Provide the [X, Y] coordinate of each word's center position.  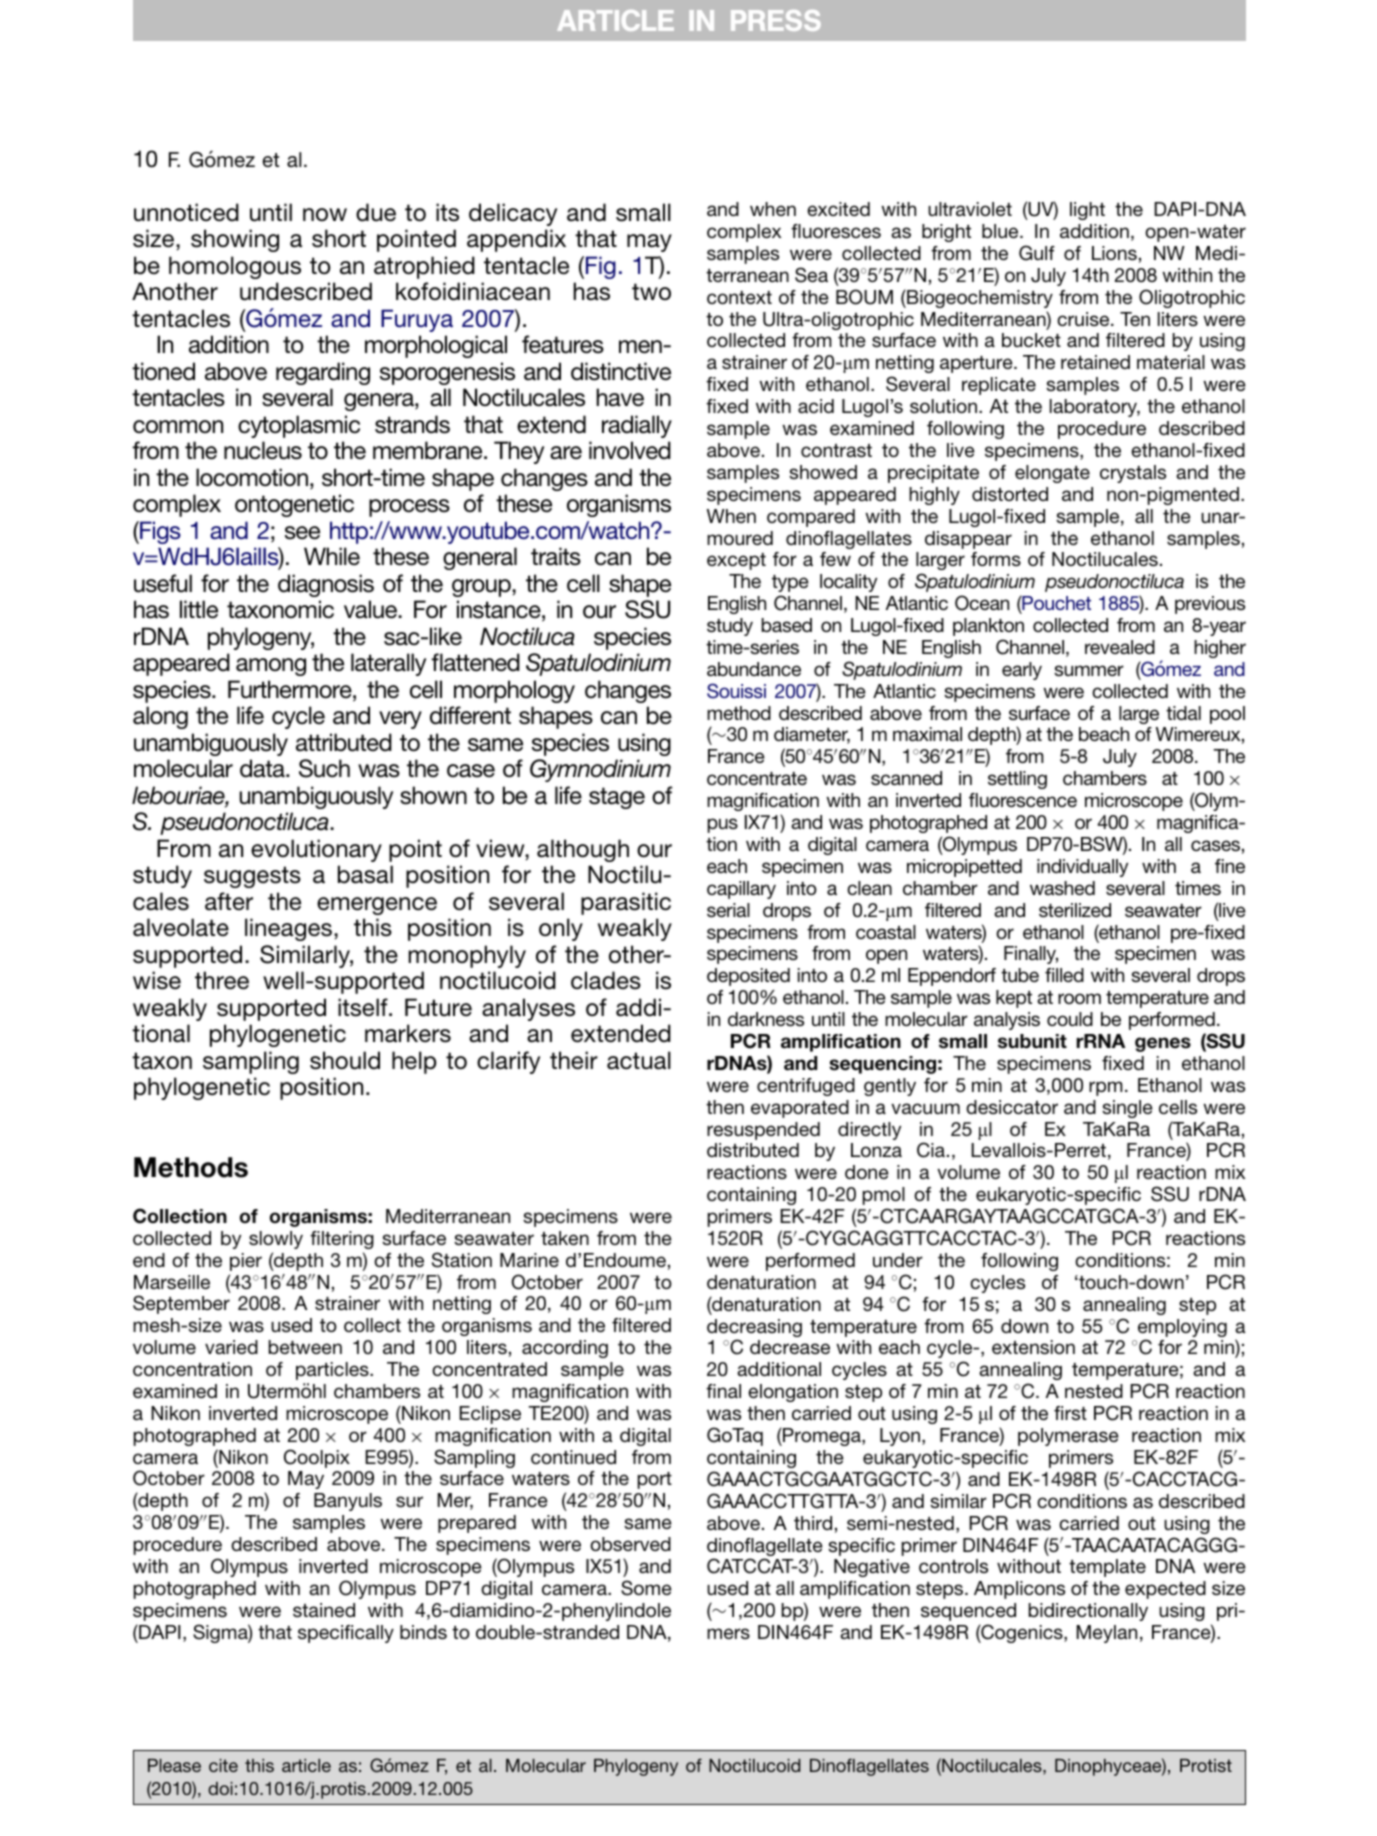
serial [728, 910]
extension [1033, 1347]
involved [630, 450]
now [325, 214]
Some [646, 1588]
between [305, 1347]
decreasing [754, 1329]
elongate [1052, 474]
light [1087, 211]
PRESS [776, 20]
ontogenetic [294, 505]
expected [1165, 1590]
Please [174, 1765]
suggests [252, 877]
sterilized [1075, 910]
